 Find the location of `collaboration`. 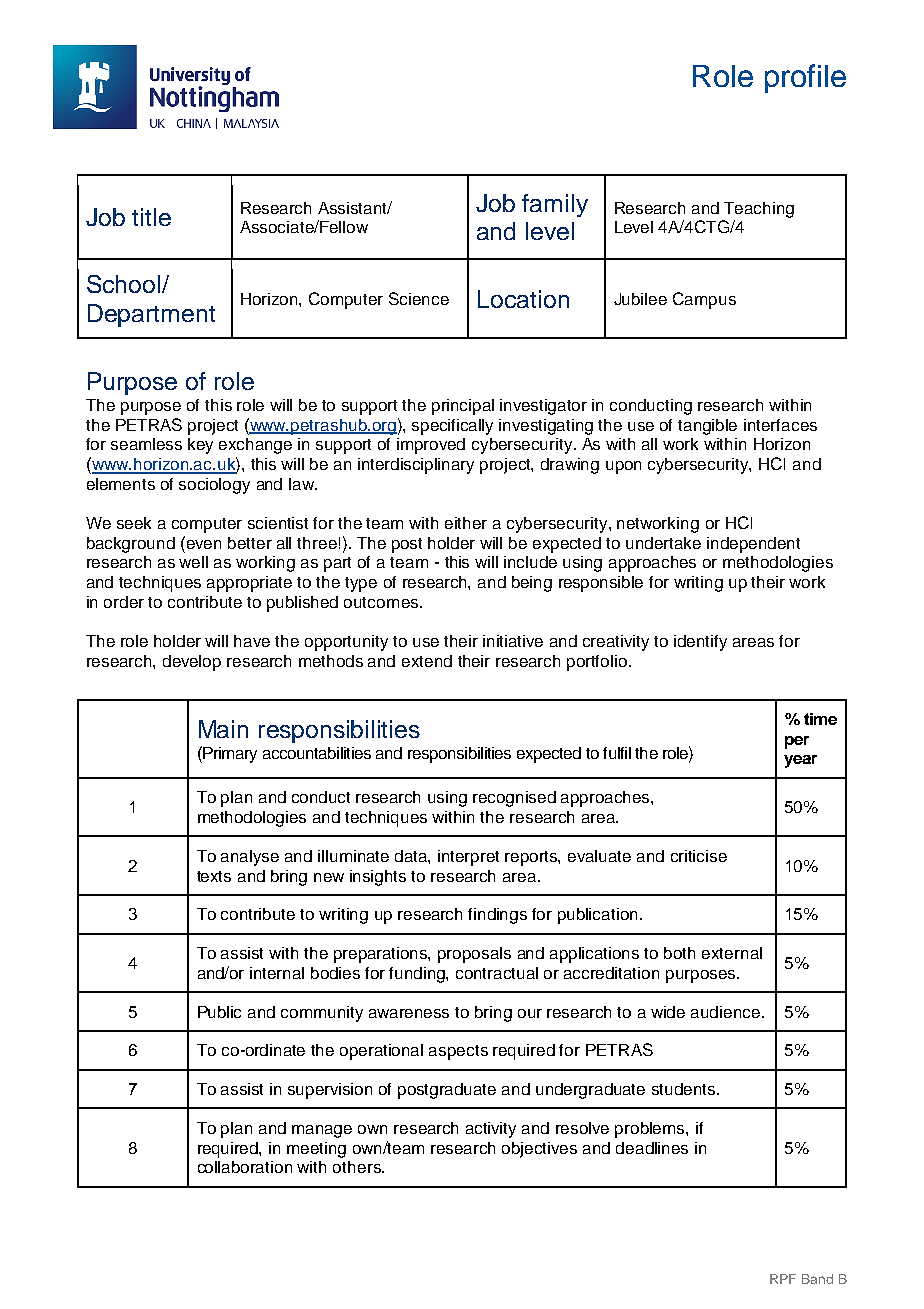

collaboration is located at coordinates (245, 1167).
